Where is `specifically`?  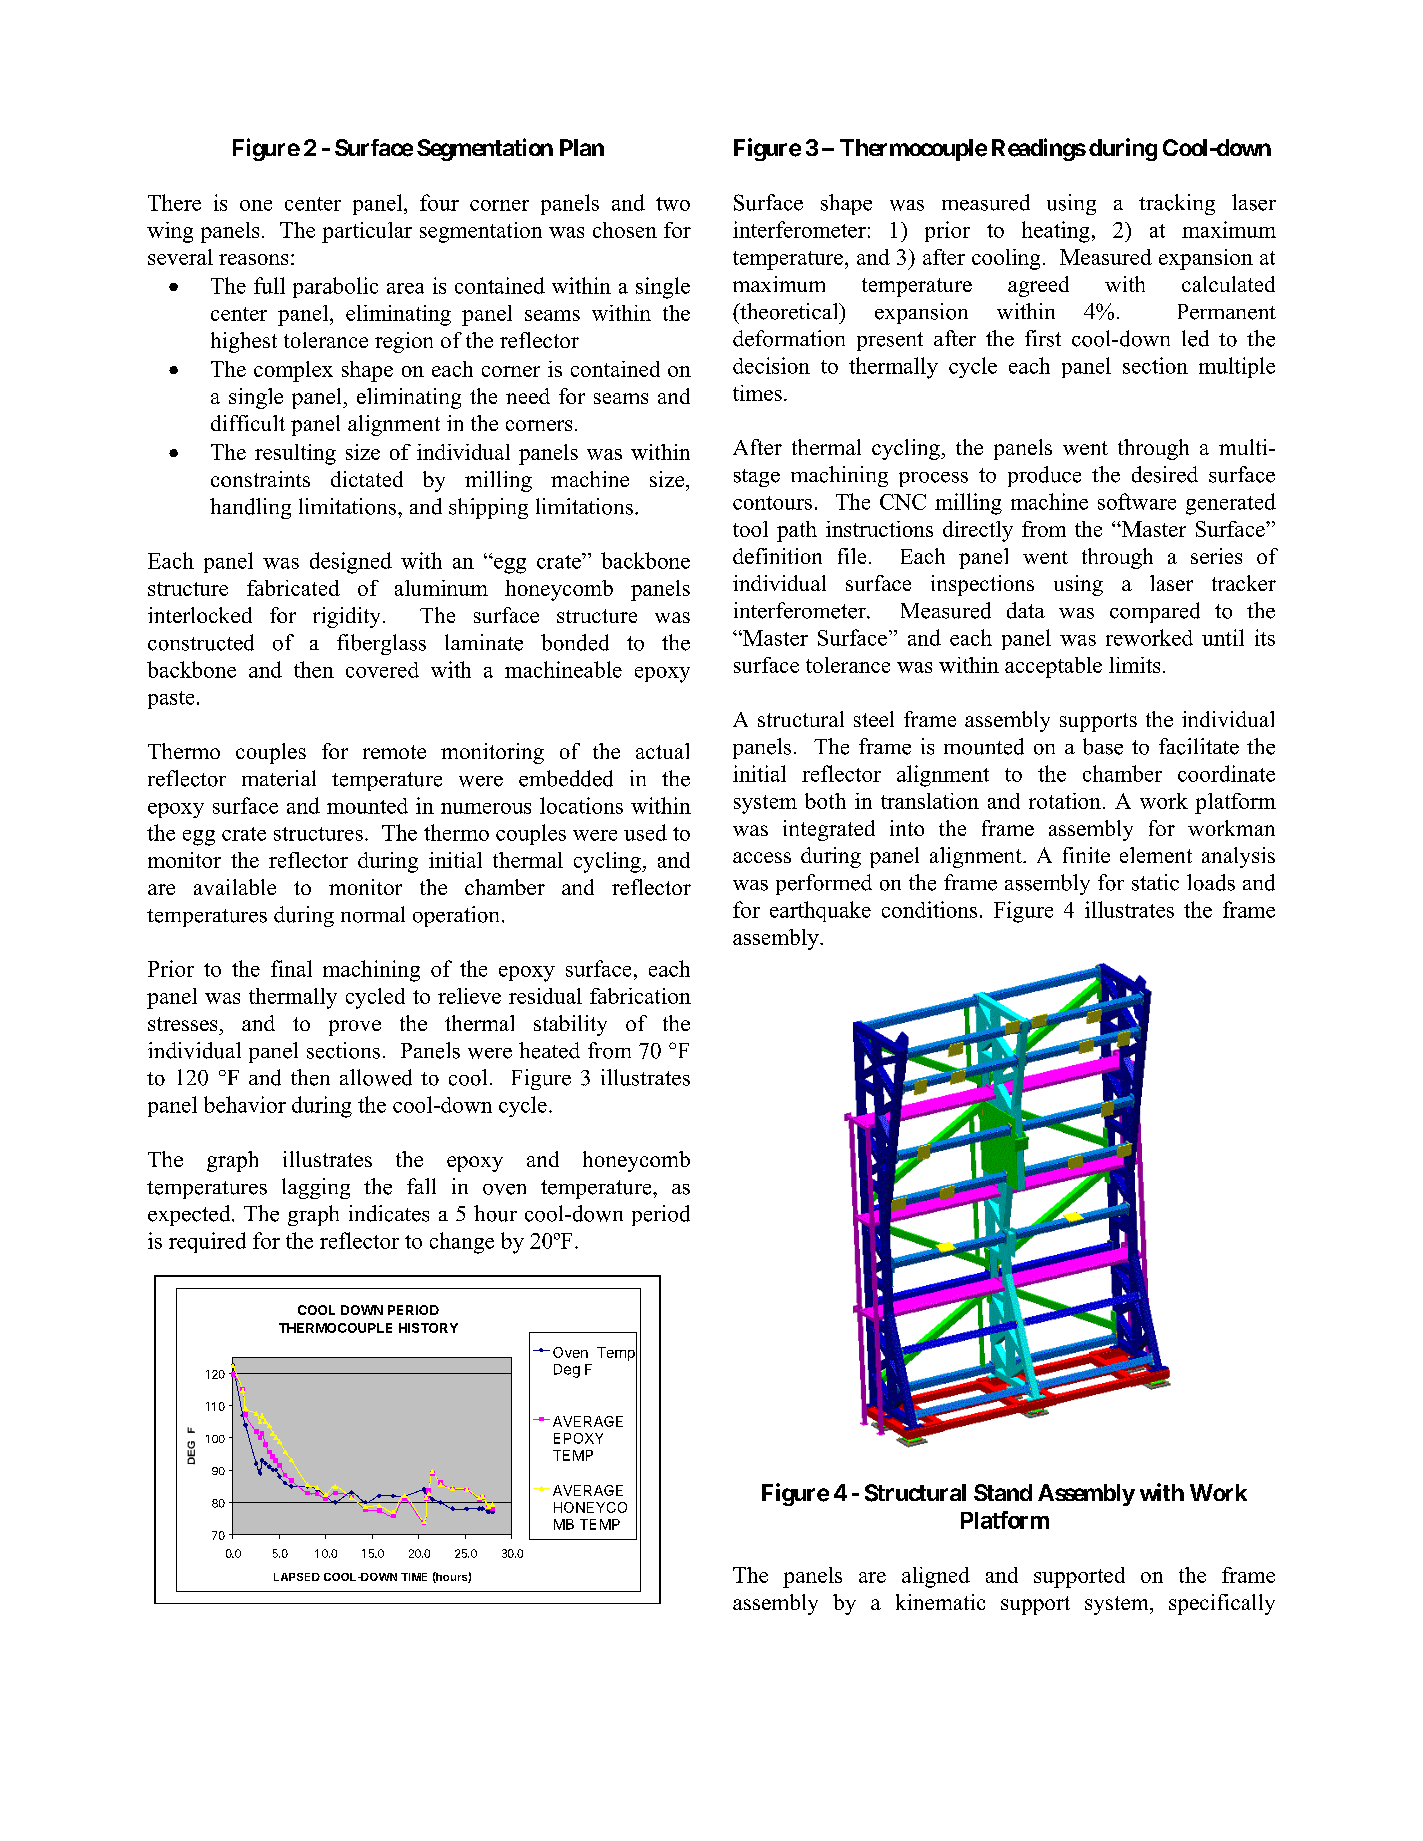 specifically is located at coordinates (1222, 1604).
